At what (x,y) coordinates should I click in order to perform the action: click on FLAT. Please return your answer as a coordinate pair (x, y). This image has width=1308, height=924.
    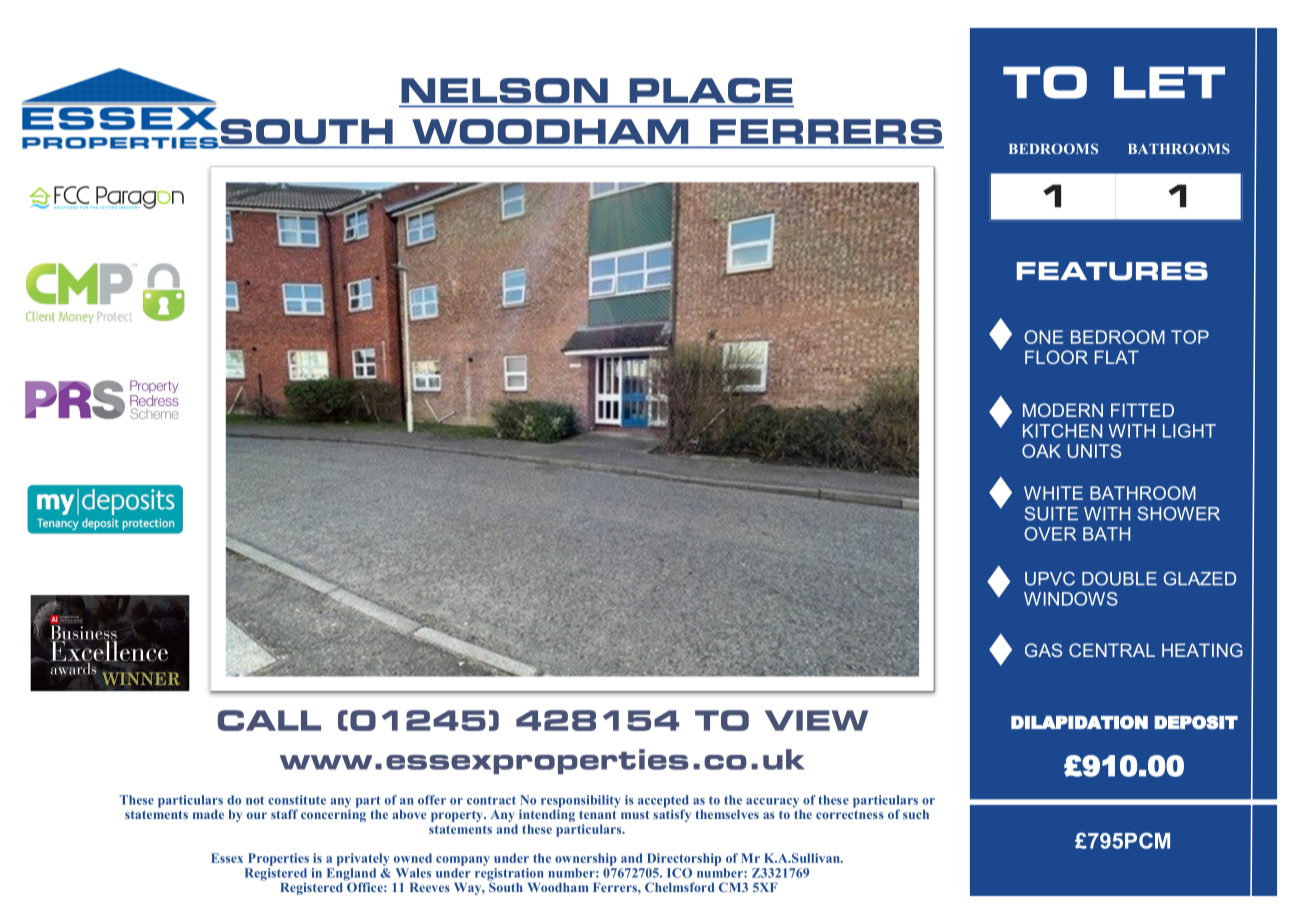
    Looking at the image, I should click on (1117, 357).
